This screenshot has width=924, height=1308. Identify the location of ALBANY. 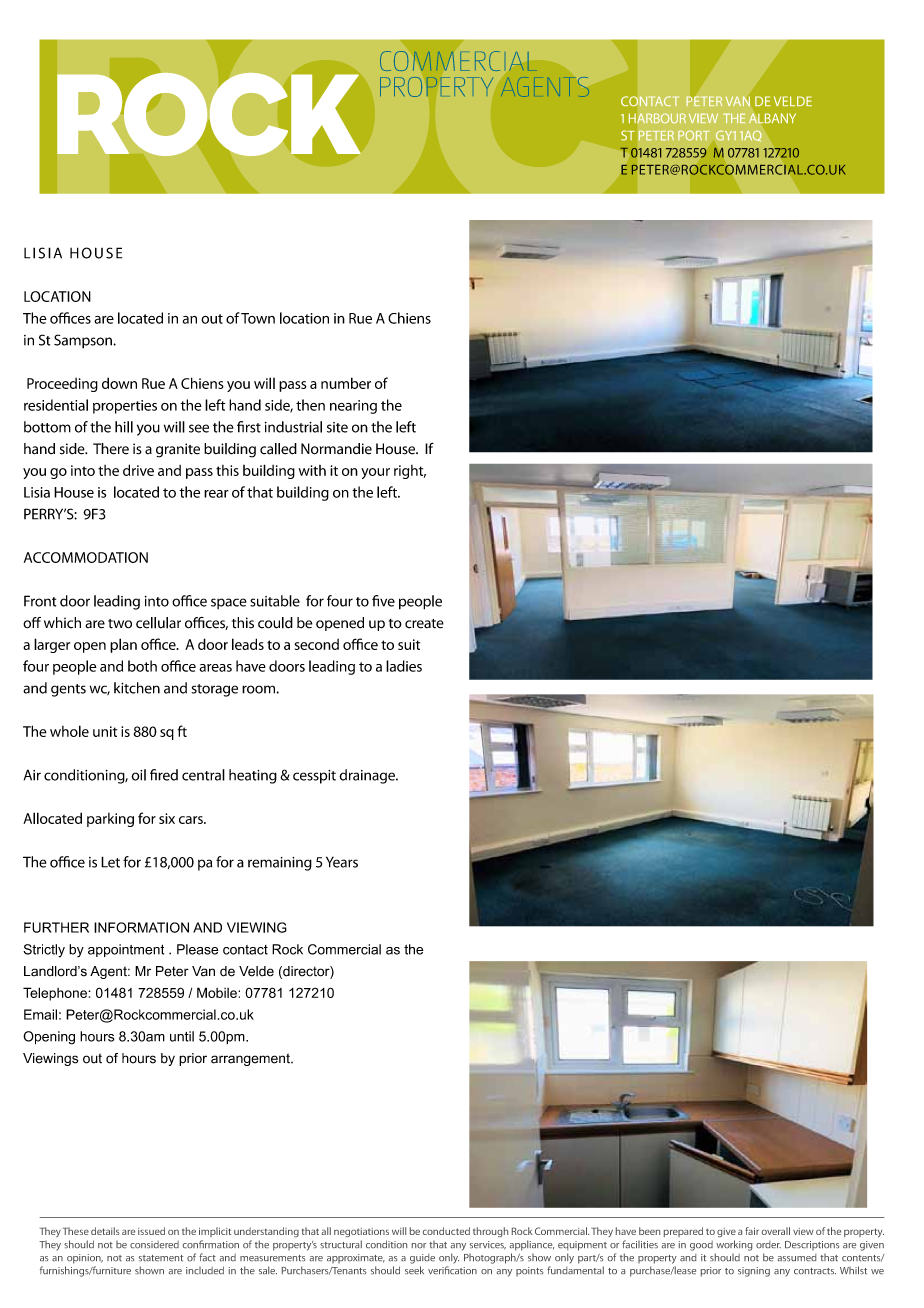
(772, 118).
